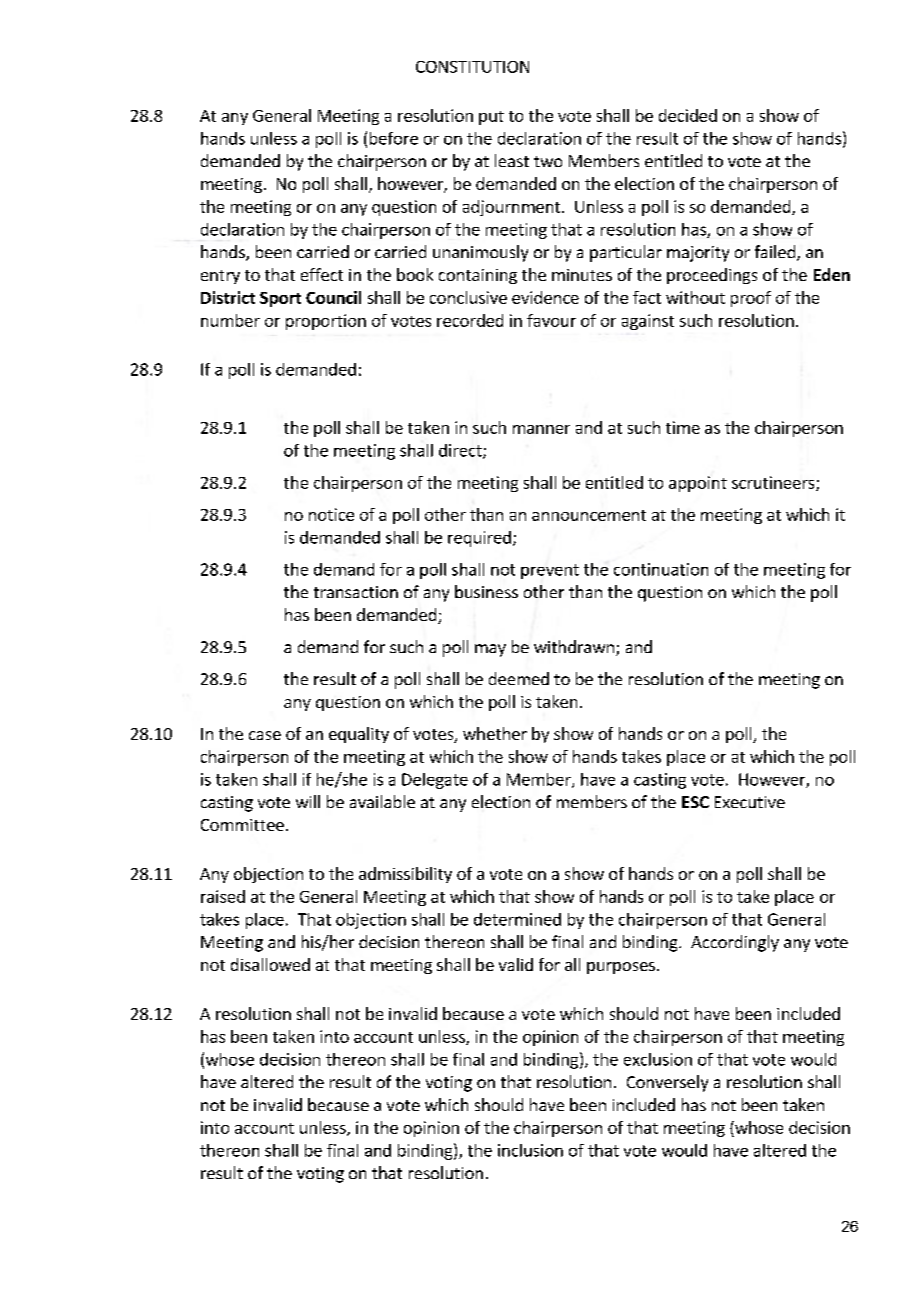 The image size is (924, 1308). I want to click on decided, so click(688, 115).
